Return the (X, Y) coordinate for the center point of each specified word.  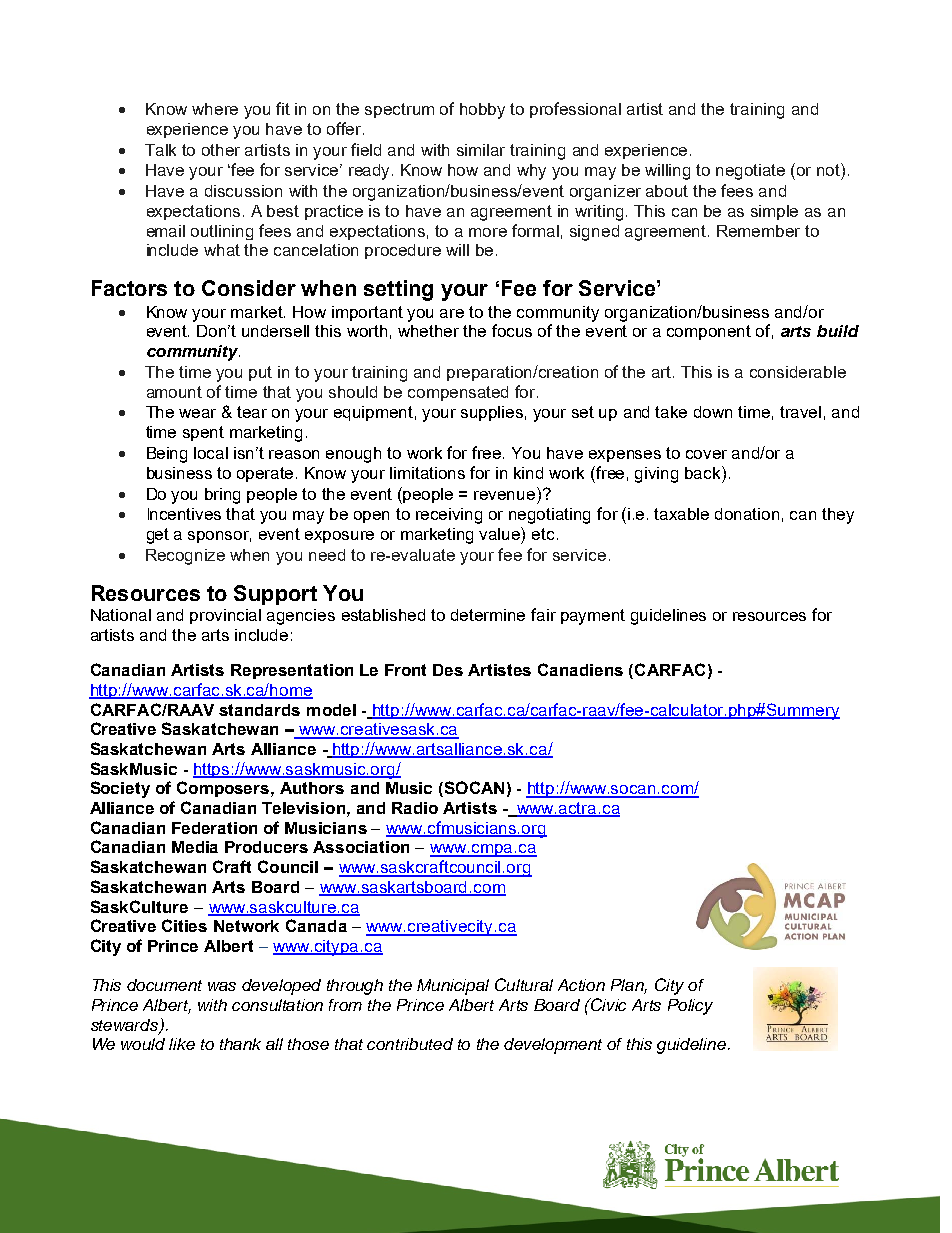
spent (203, 433)
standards (259, 710)
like (182, 1044)
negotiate (750, 172)
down (713, 412)
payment (593, 617)
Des (448, 670)
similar (481, 150)
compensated (458, 393)
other (221, 150)
